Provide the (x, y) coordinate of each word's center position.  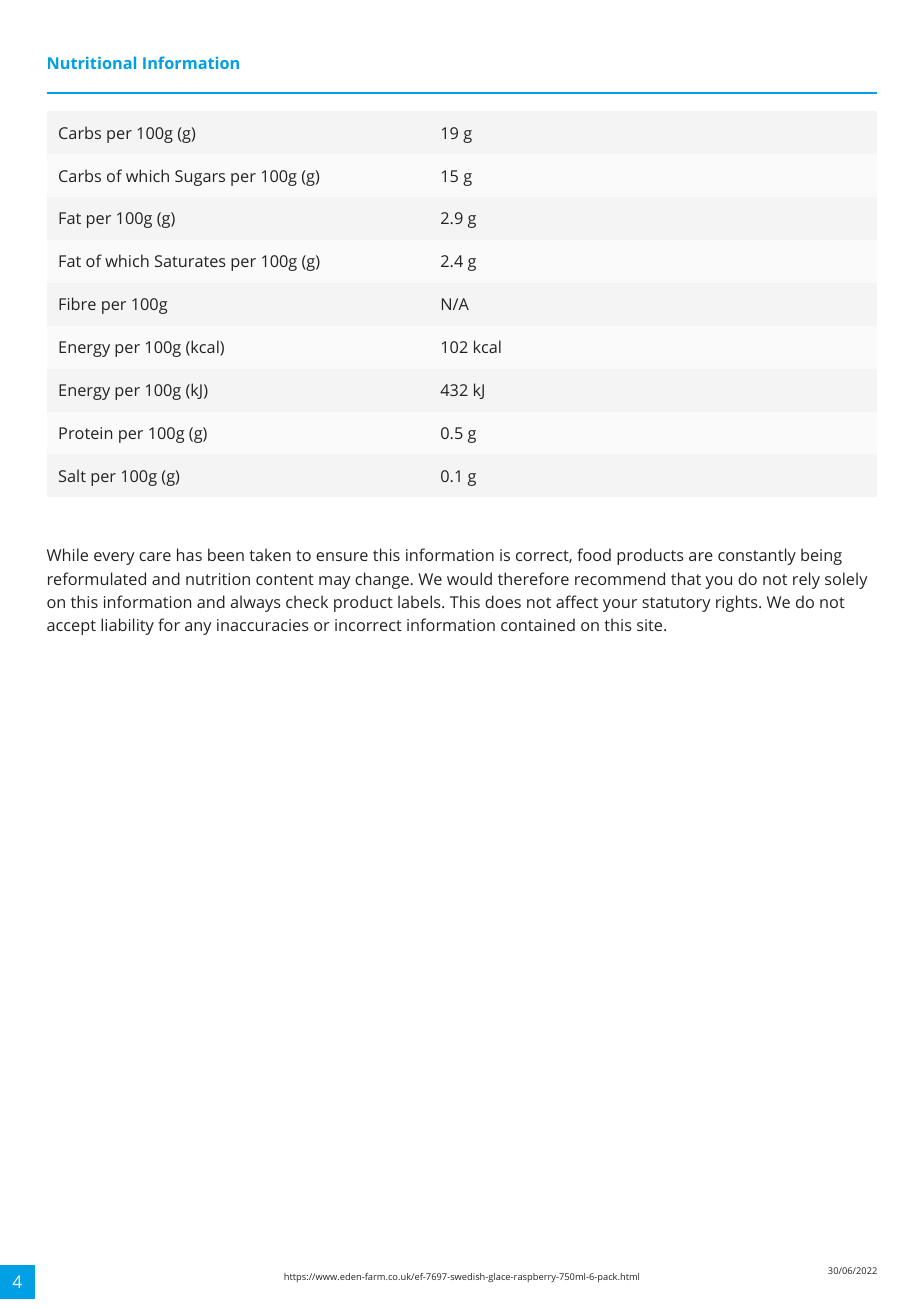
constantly (757, 556)
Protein (85, 433)
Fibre (77, 303)
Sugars (200, 178)
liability (127, 626)
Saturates (190, 261)
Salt (72, 475)
